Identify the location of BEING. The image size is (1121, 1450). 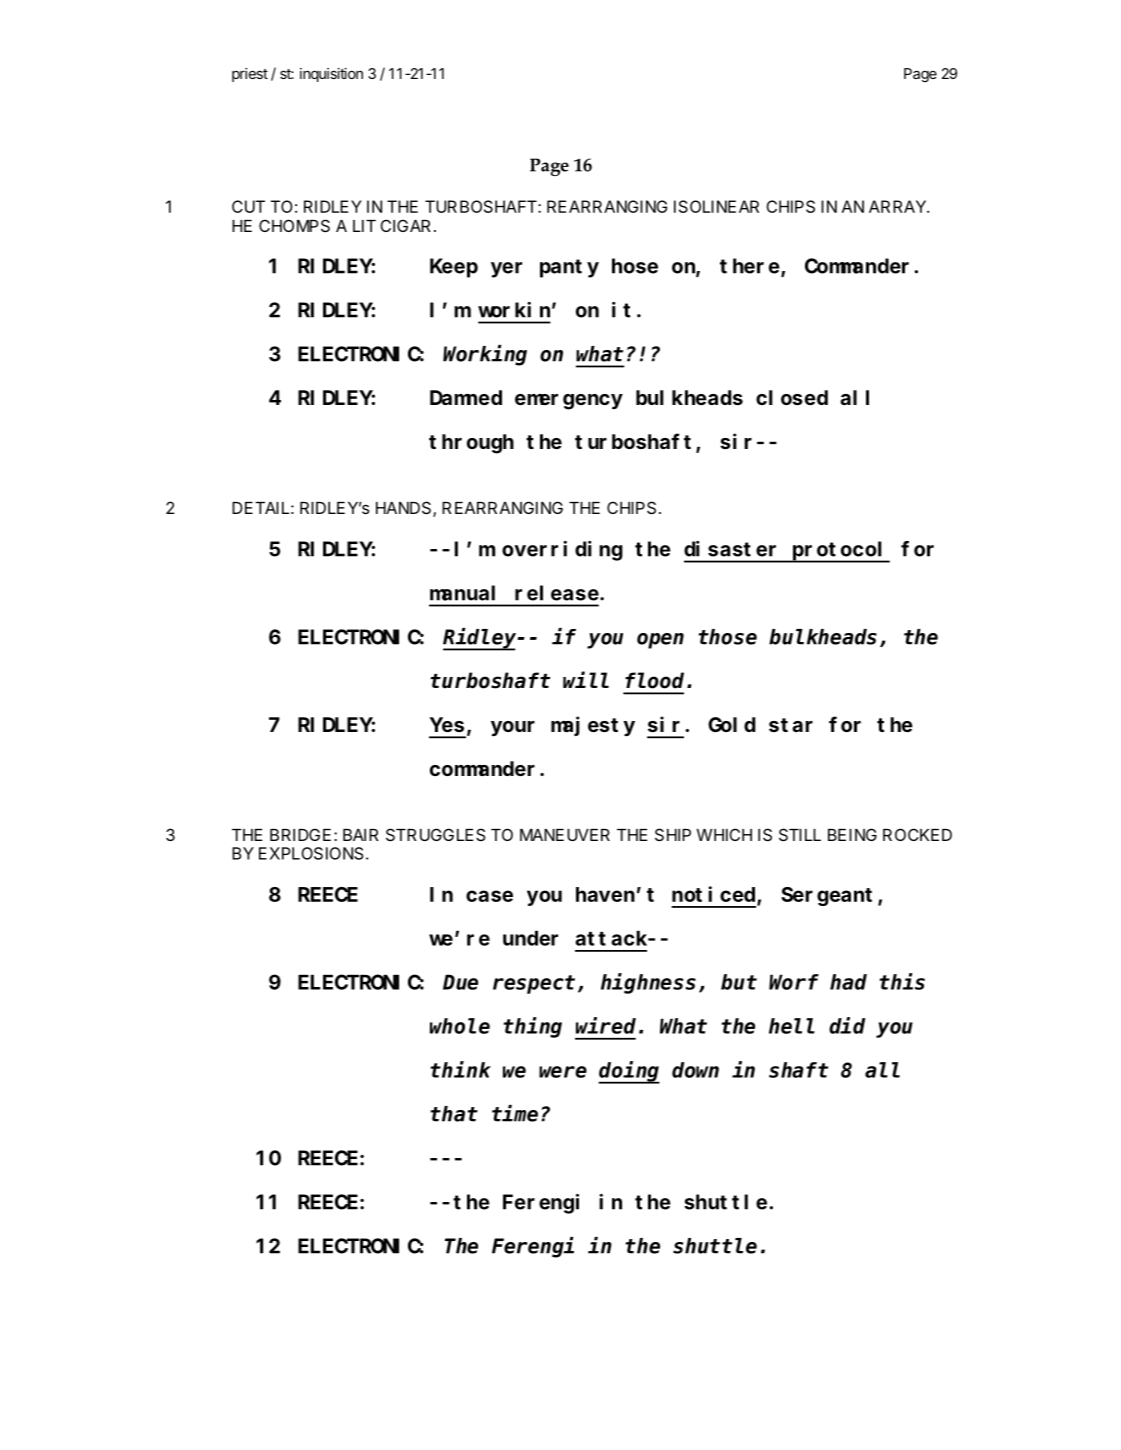
(852, 834).
